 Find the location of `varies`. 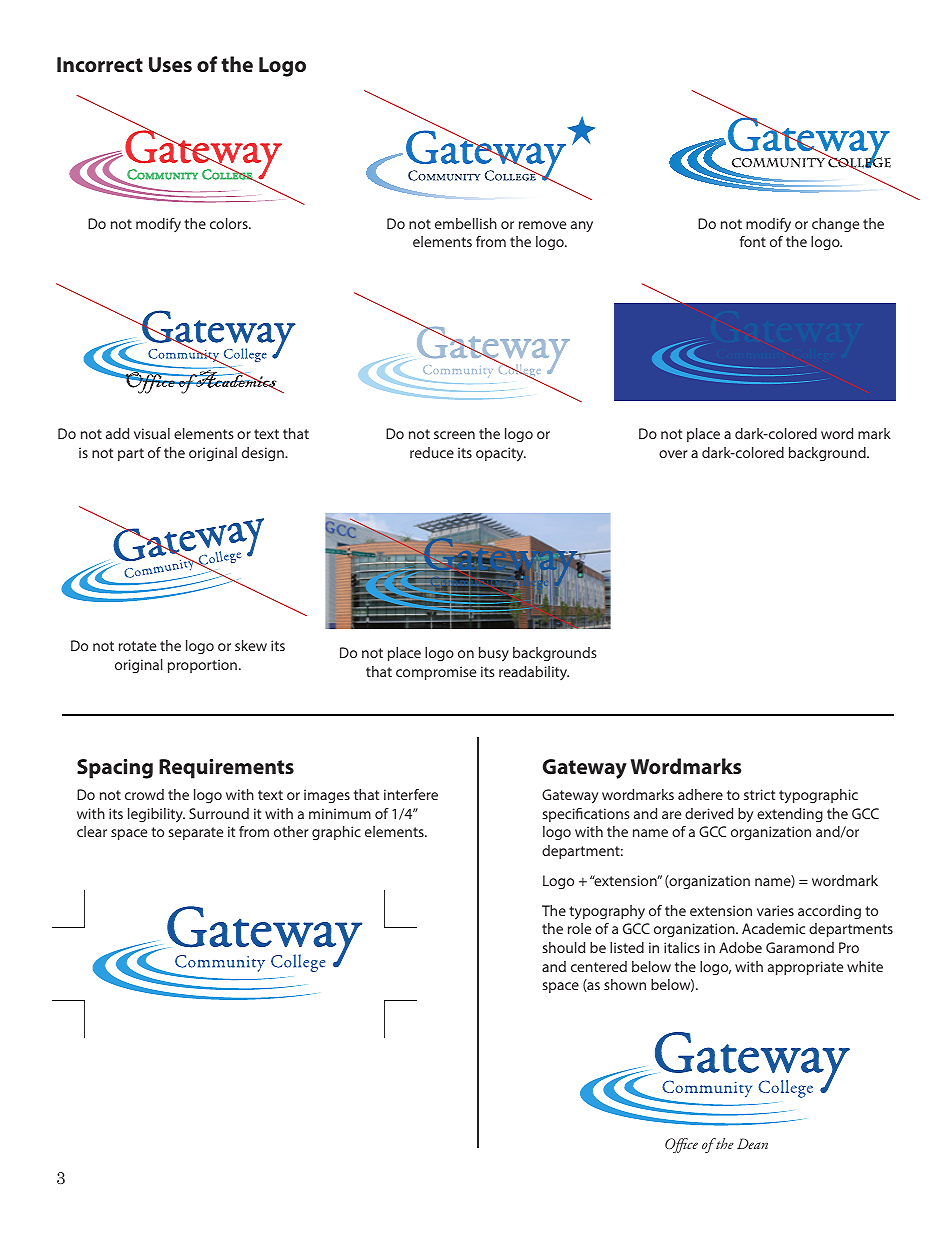

varies is located at coordinates (775, 910).
